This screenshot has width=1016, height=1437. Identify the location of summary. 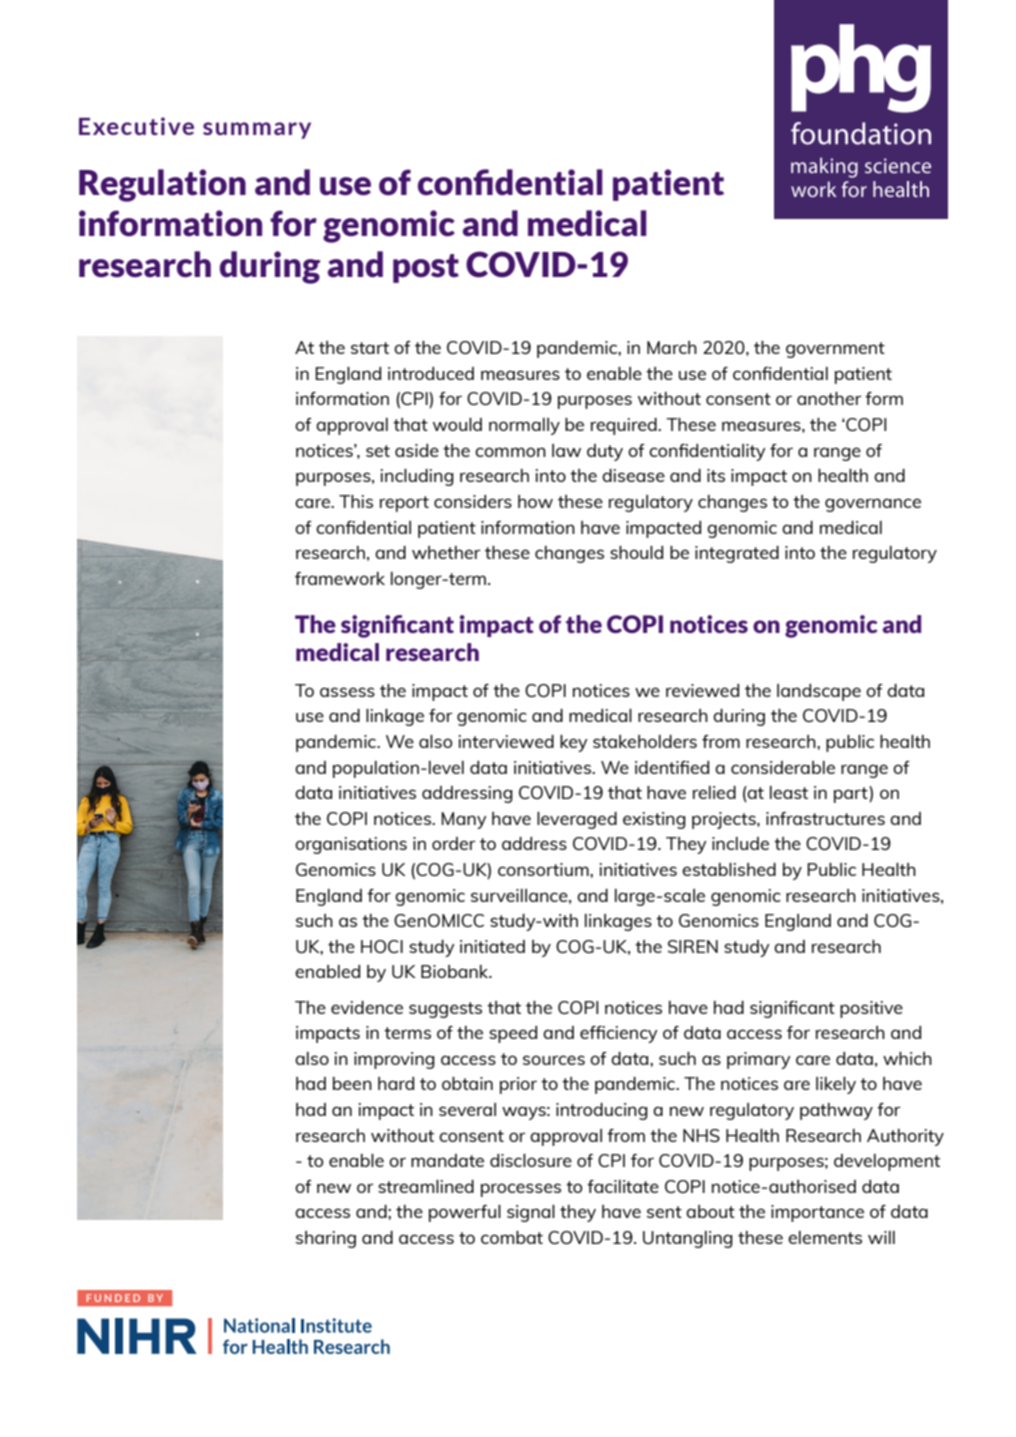
(257, 130).
